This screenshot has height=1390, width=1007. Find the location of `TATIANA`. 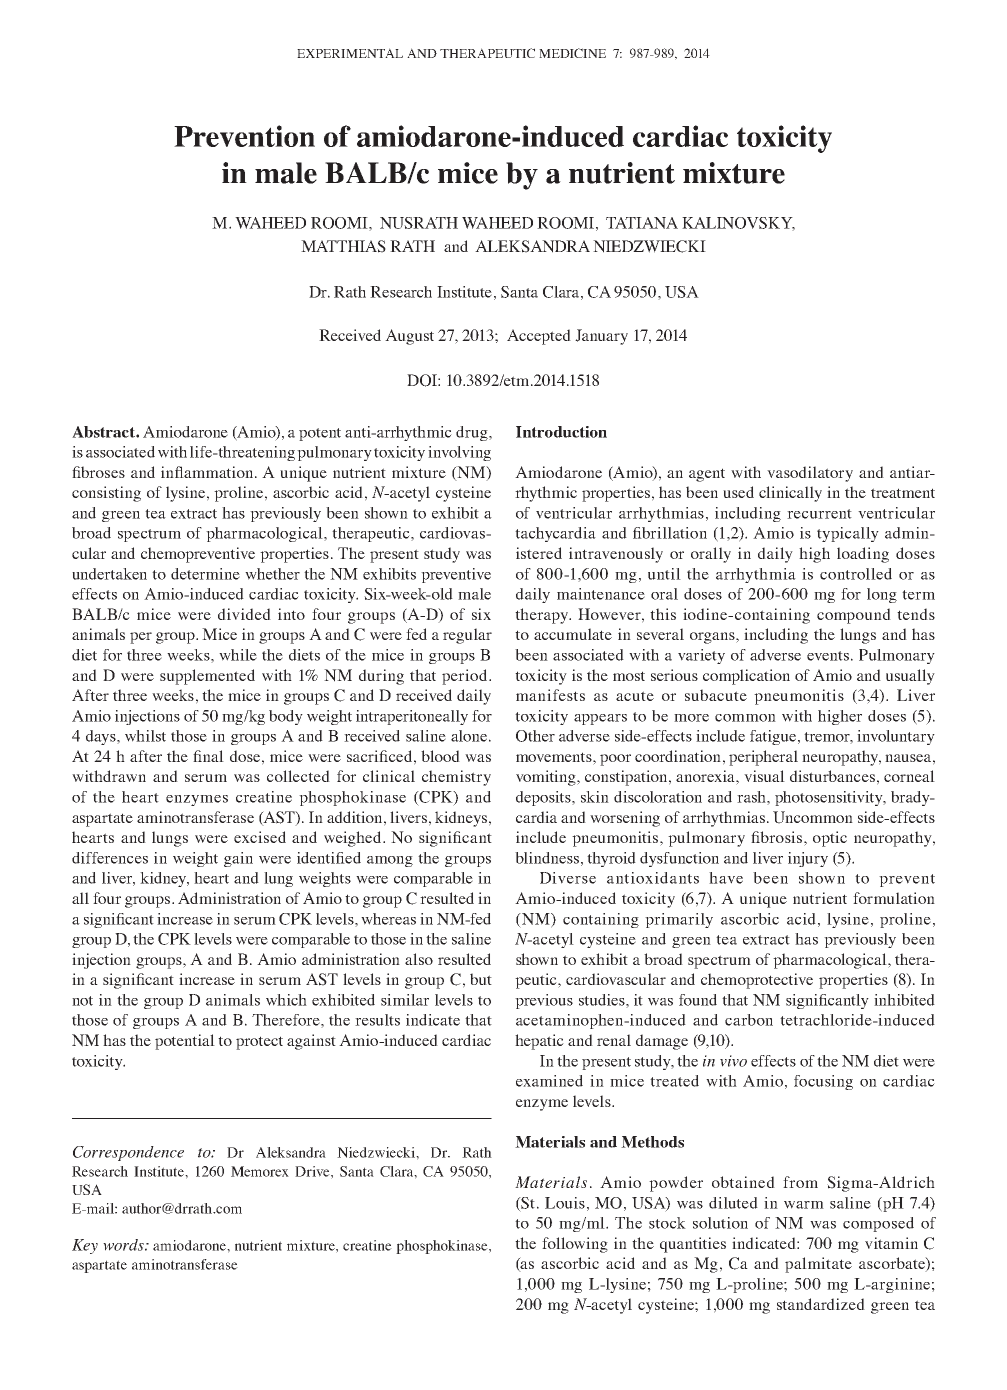

TATIANA is located at coordinates (642, 223).
